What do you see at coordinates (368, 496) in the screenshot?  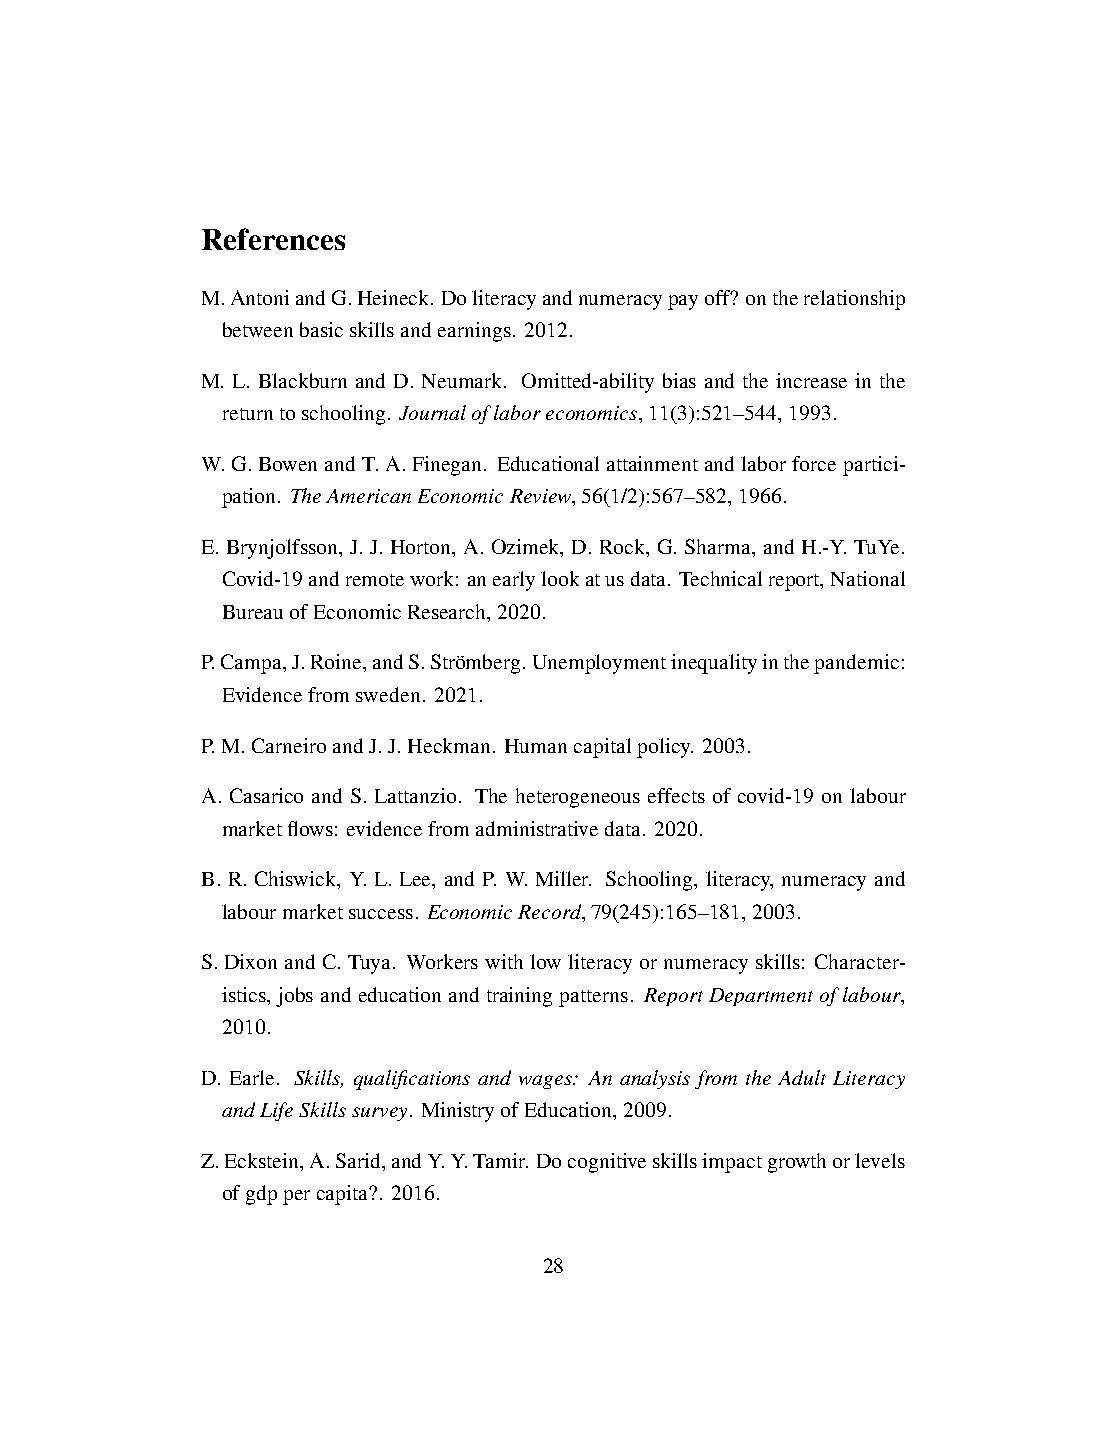 I see `American` at bounding box center [368, 496].
